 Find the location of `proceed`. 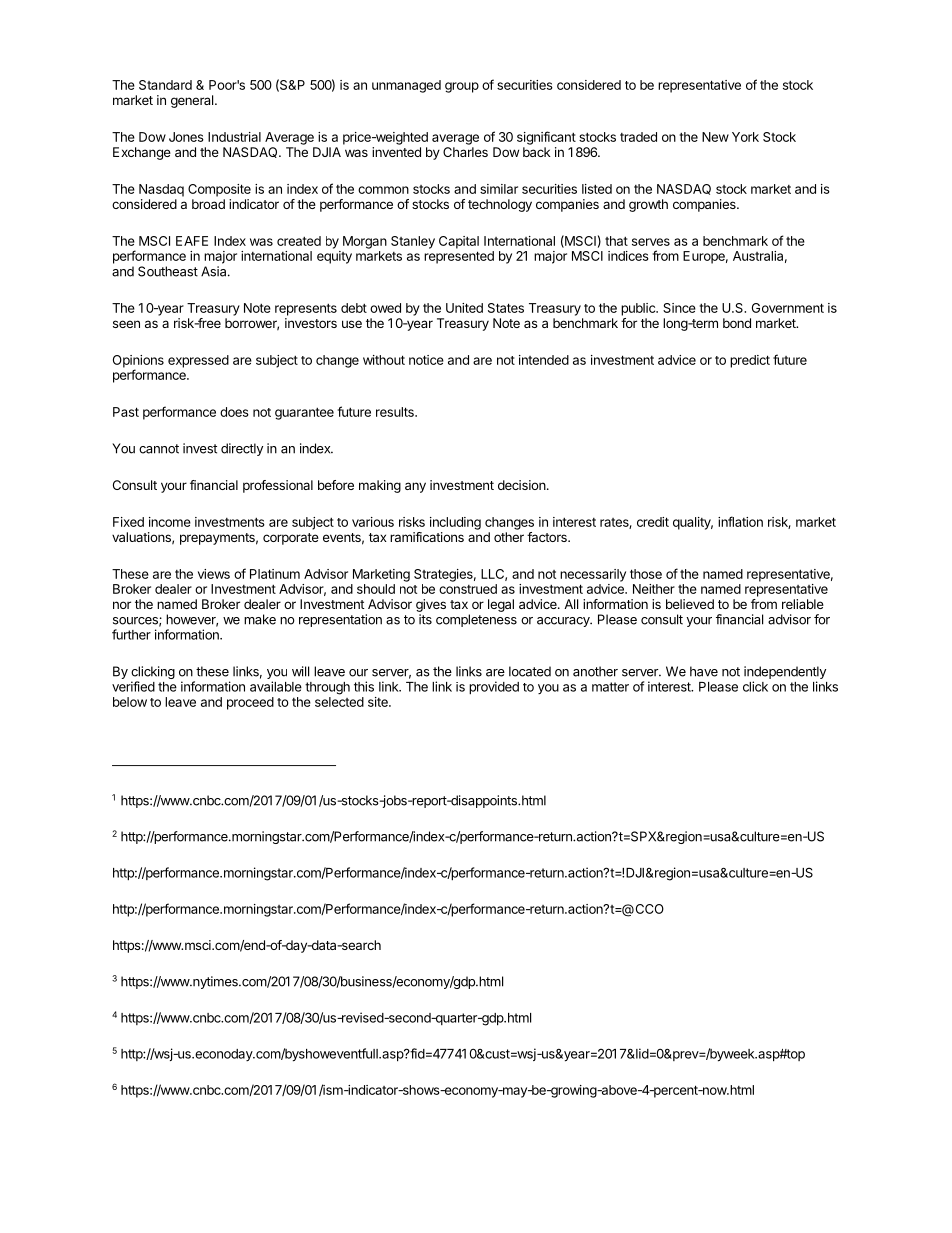

proceed is located at coordinates (250, 703).
